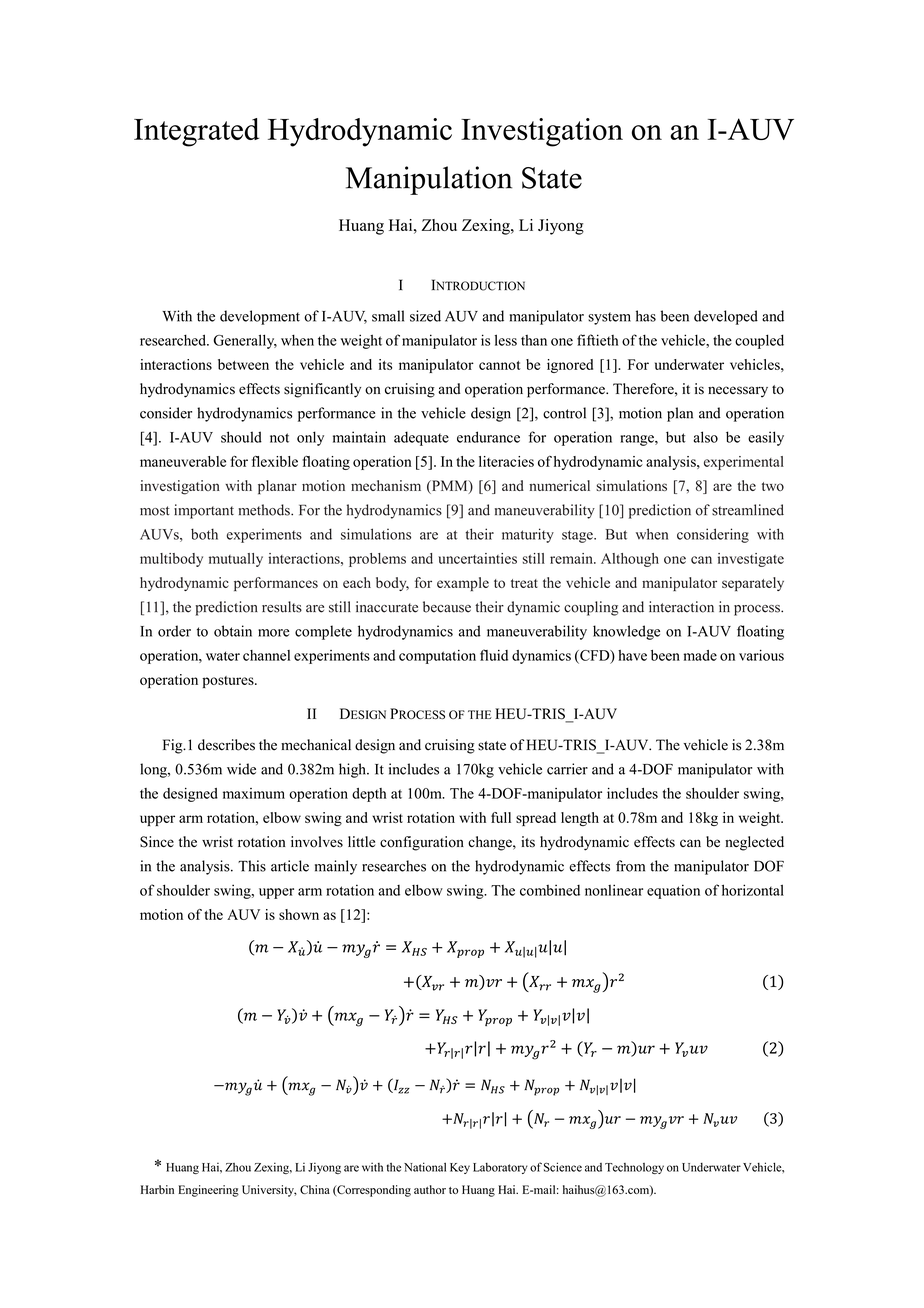 Image resolution: width=924 pixels, height=1308 pixels. I want to click on neglected, so click(754, 843).
